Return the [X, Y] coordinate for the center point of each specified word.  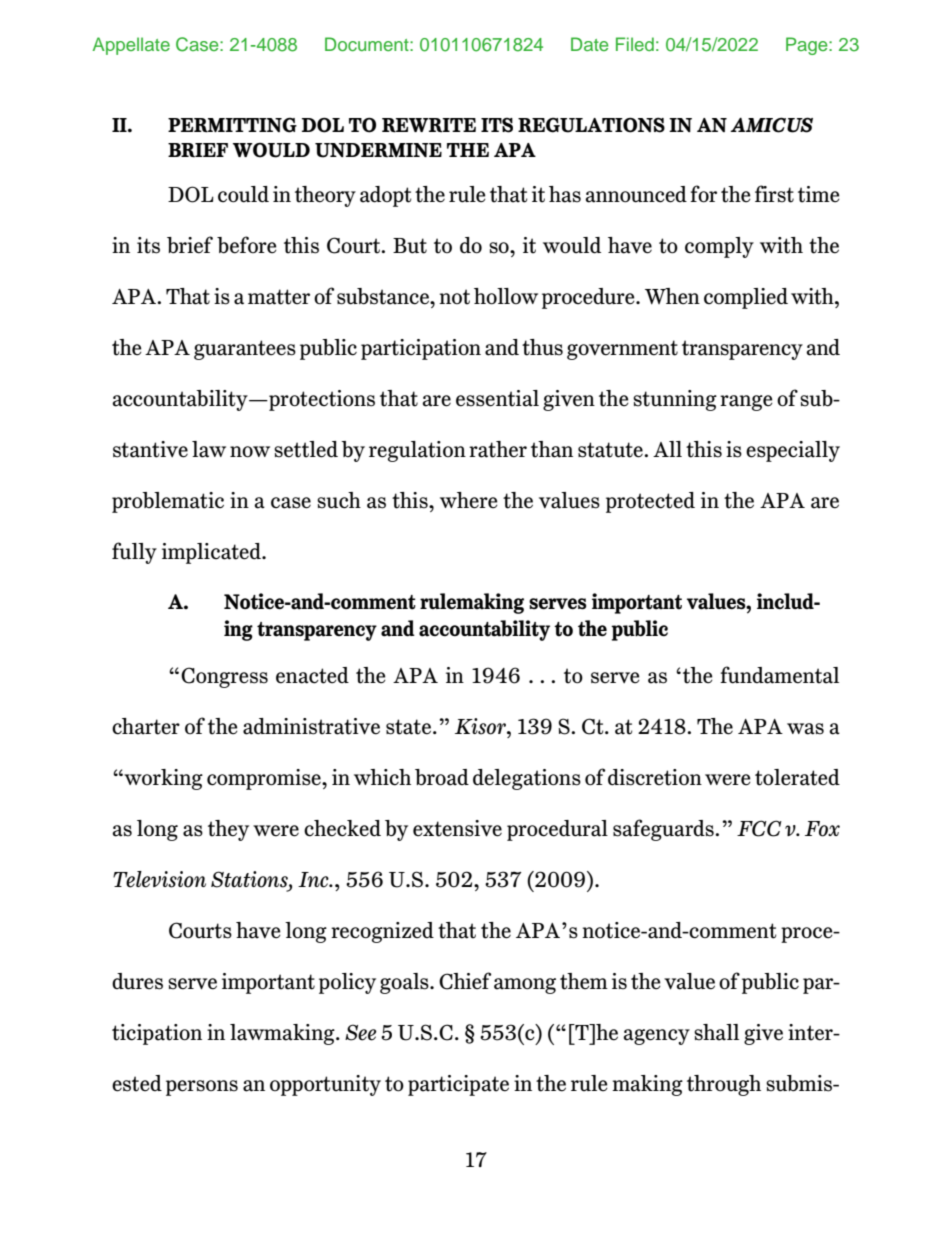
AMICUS [771, 125]
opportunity [325, 1085]
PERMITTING [232, 125]
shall [716, 1032]
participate [458, 1085]
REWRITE [429, 125]
